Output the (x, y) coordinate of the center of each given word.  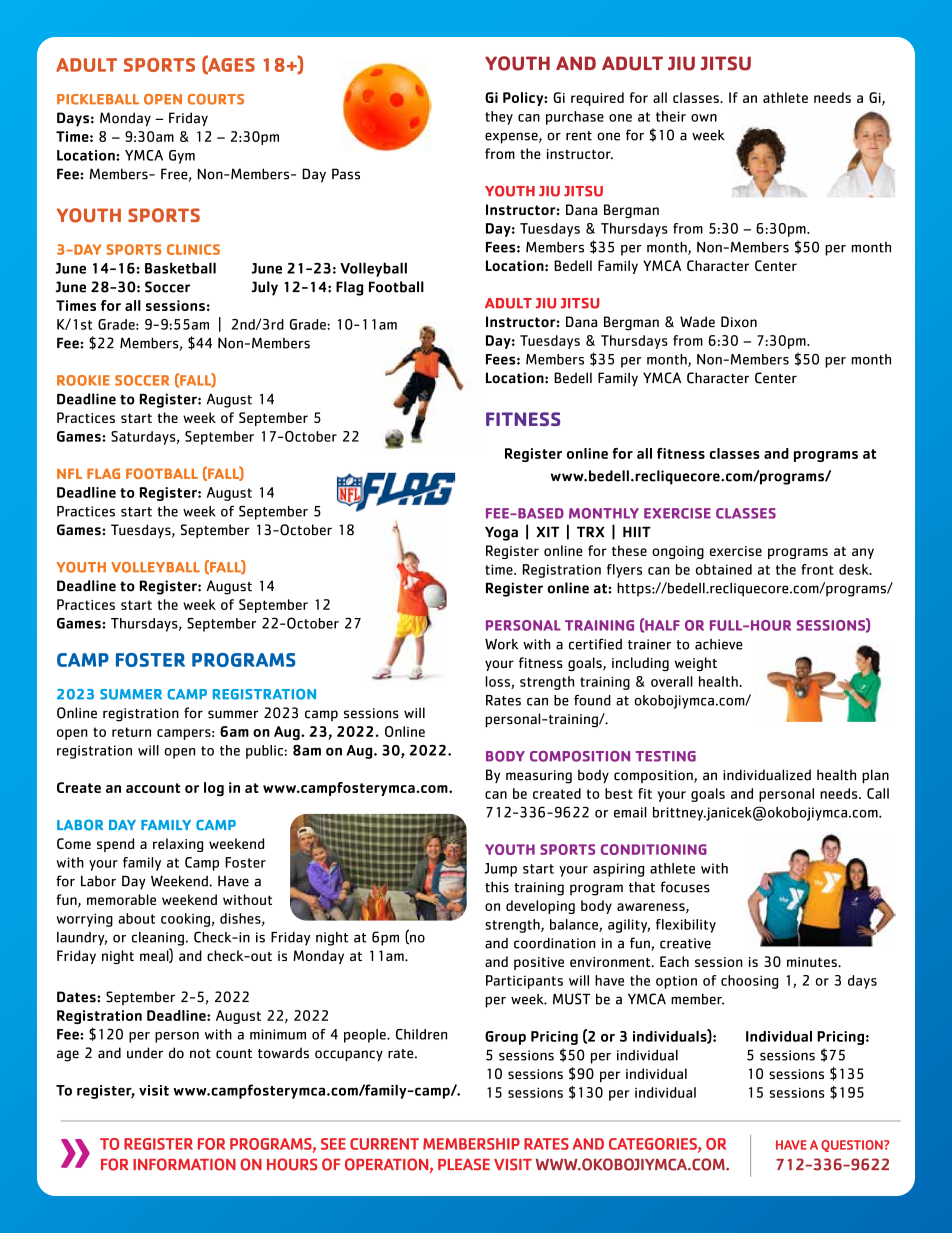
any (863, 553)
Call (878, 793)
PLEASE (464, 1164)
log (214, 789)
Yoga (501, 533)
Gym (182, 157)
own (704, 118)
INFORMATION (184, 1164)
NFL (69, 473)
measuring (539, 777)
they (499, 118)
